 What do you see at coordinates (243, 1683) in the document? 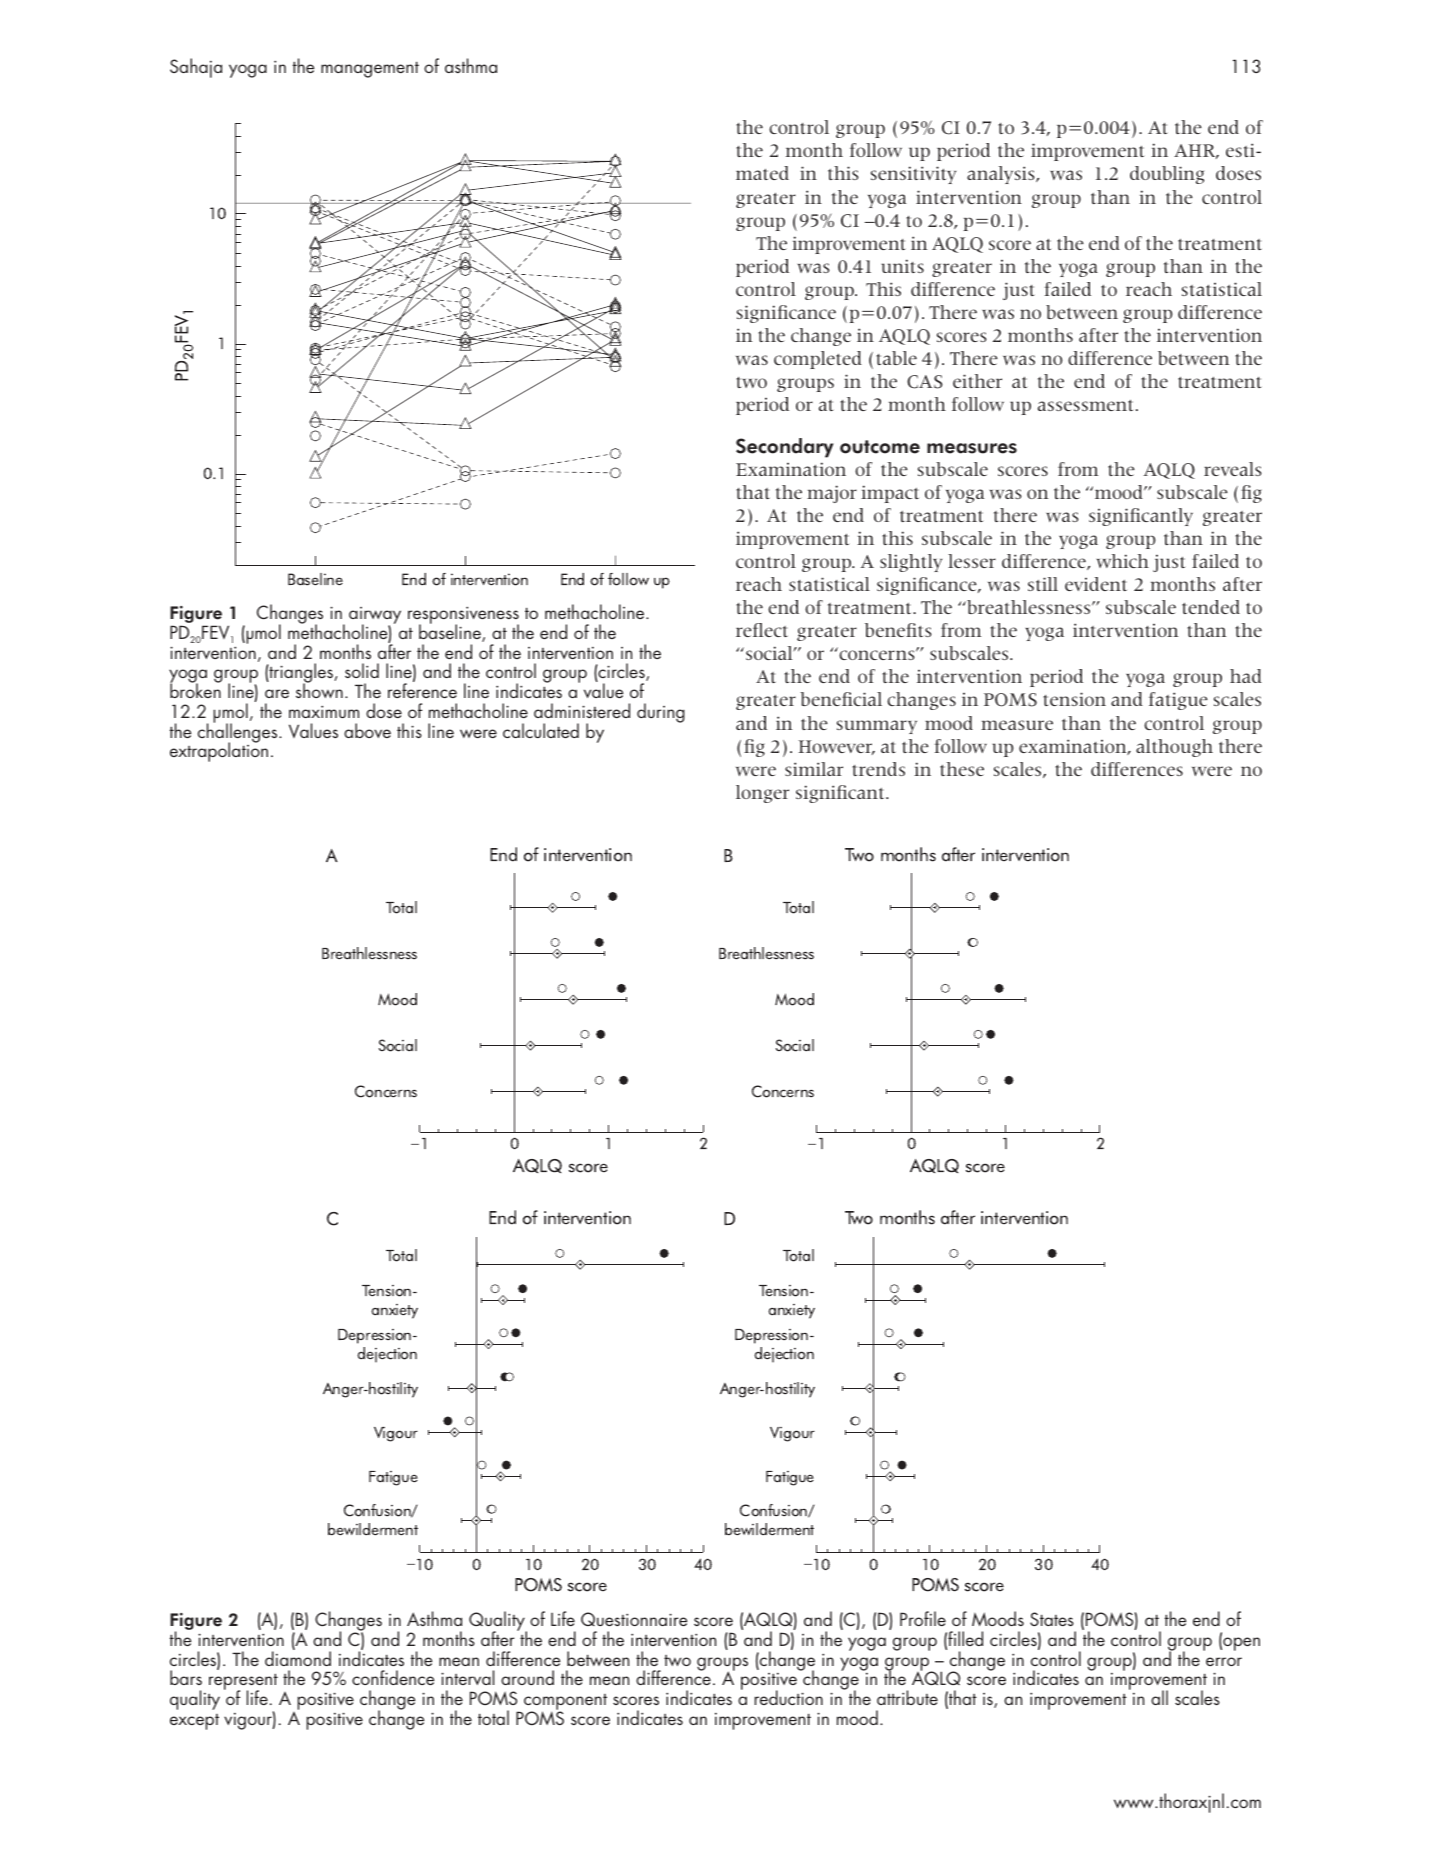
I see `represent` at bounding box center [243, 1683].
